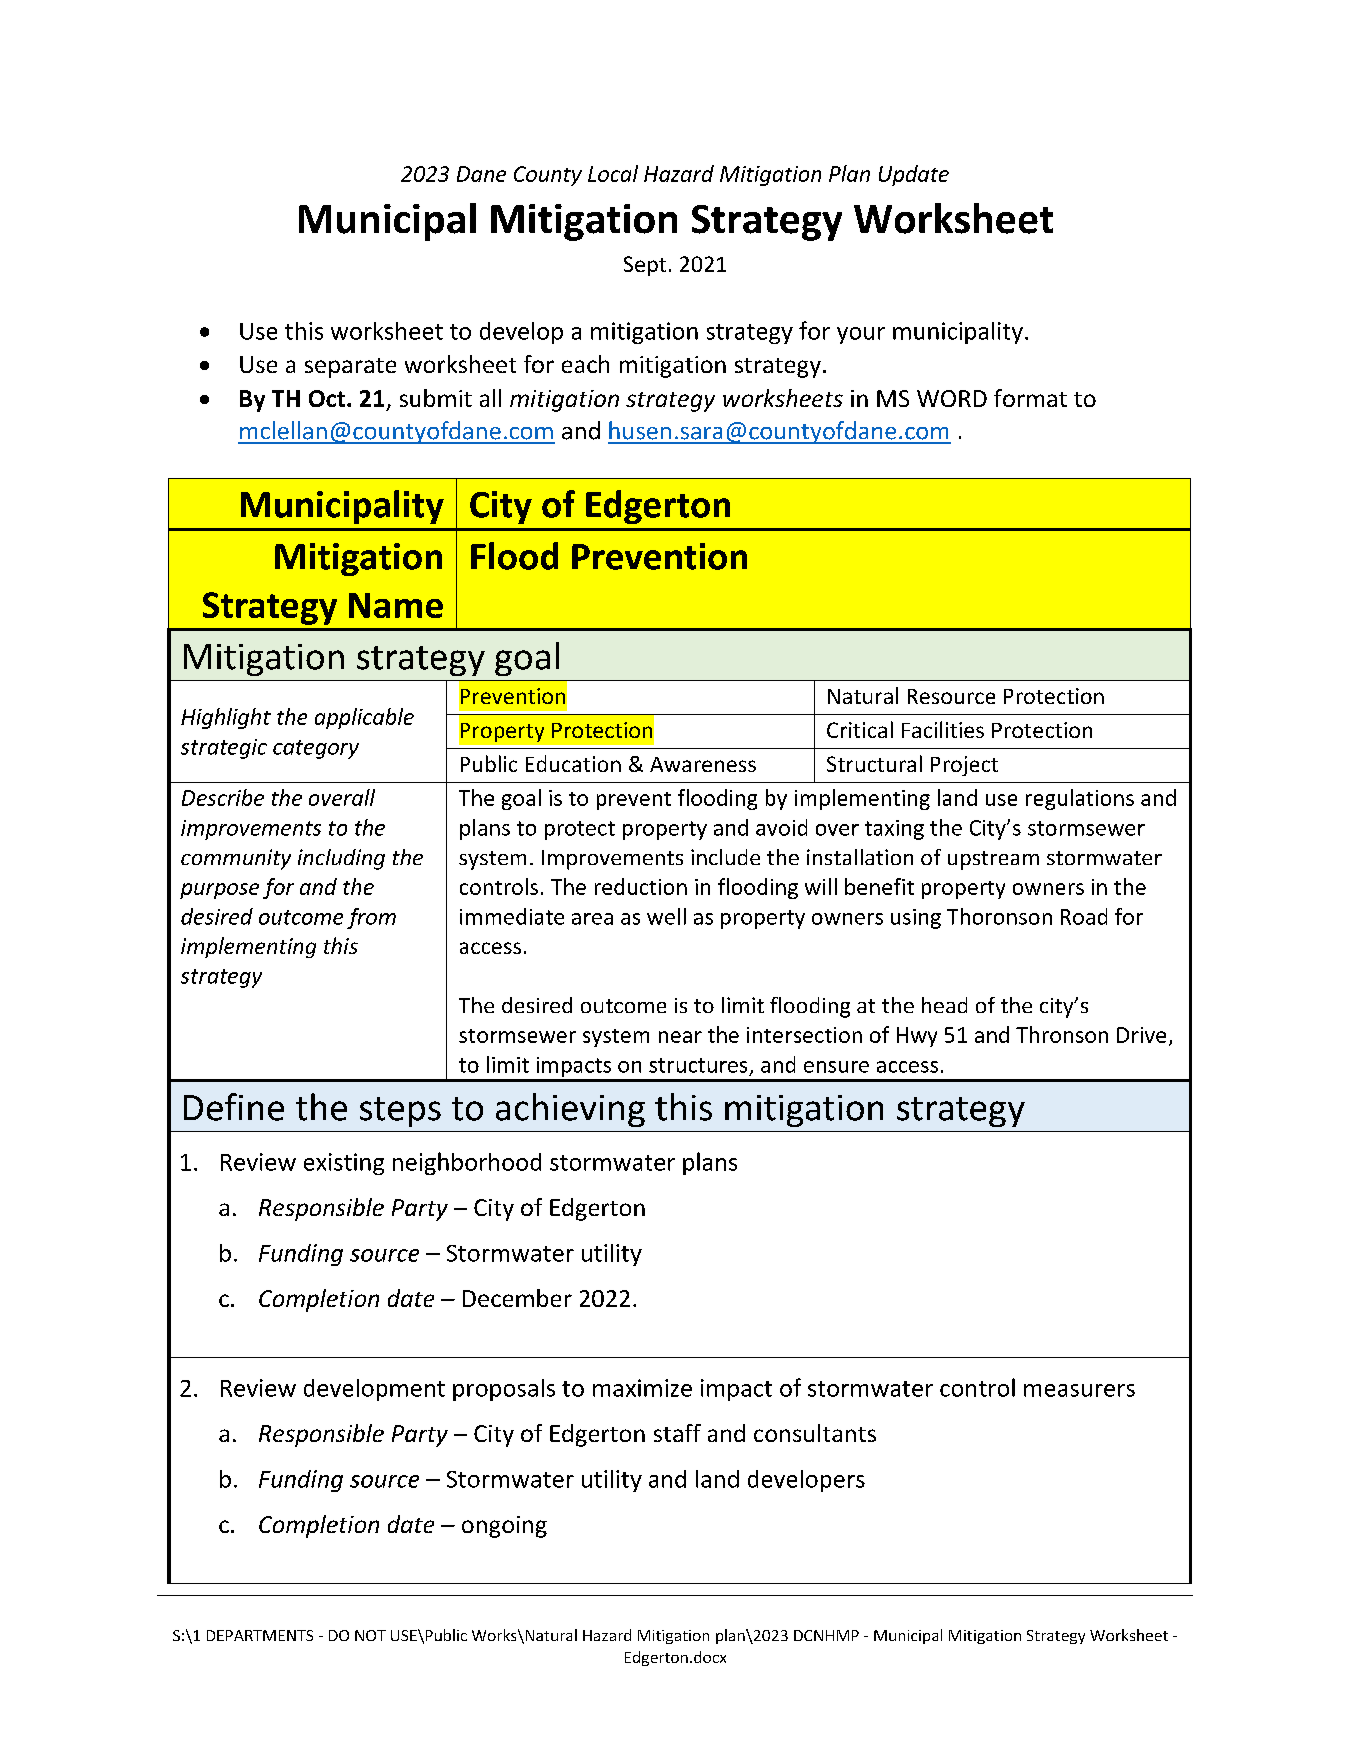 Image resolution: width=1350 pixels, height=1747 pixels. I want to click on from, so click(371, 918).
